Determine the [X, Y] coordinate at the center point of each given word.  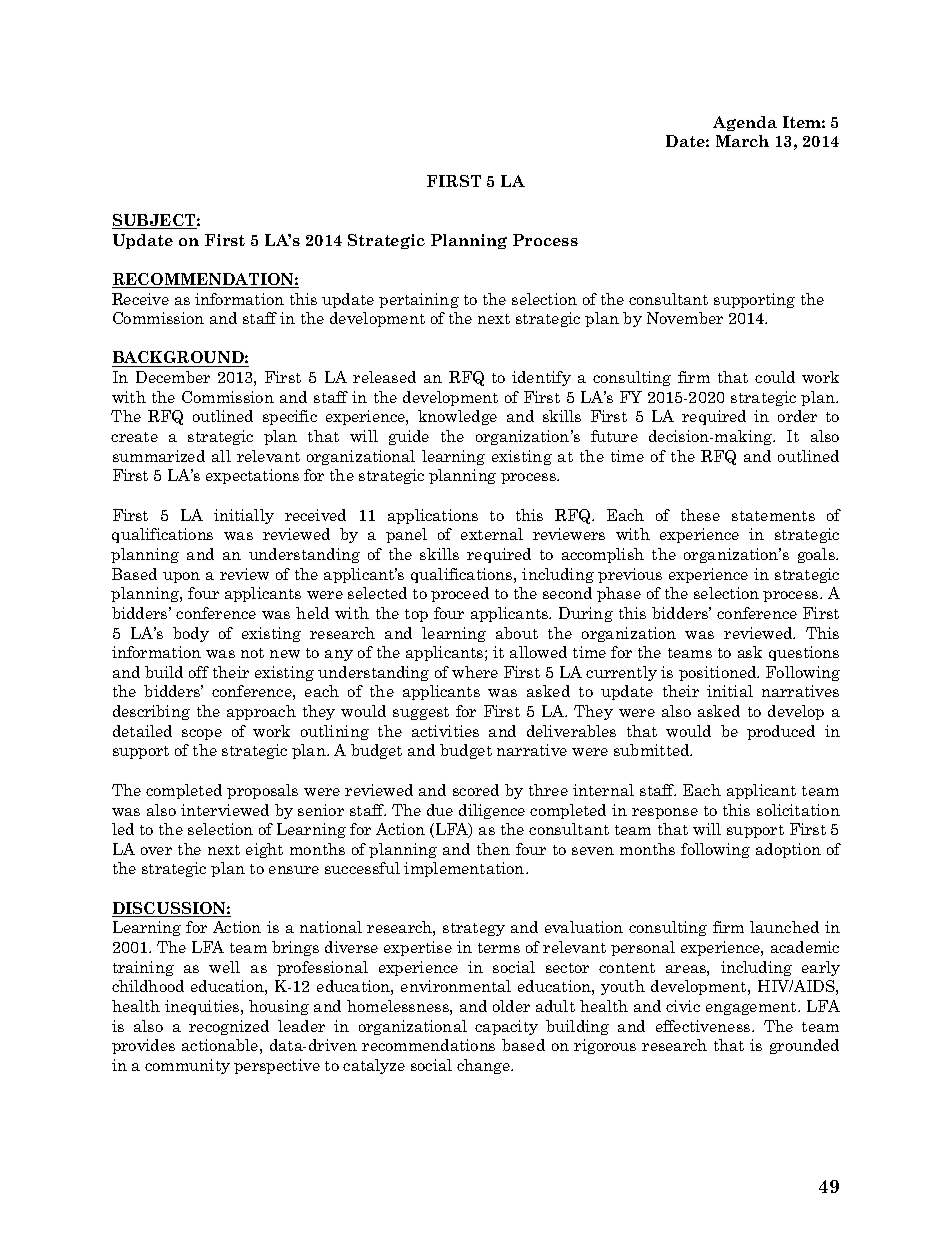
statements [773, 516]
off [199, 672]
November [685, 318]
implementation [465, 869]
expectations [252, 476]
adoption [788, 850]
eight [264, 850]
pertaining [419, 300]
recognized [229, 1027]
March [742, 141]
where [475, 672]
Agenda [745, 123]
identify [541, 378]
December [173, 377]
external [492, 534]
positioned [719, 673]
